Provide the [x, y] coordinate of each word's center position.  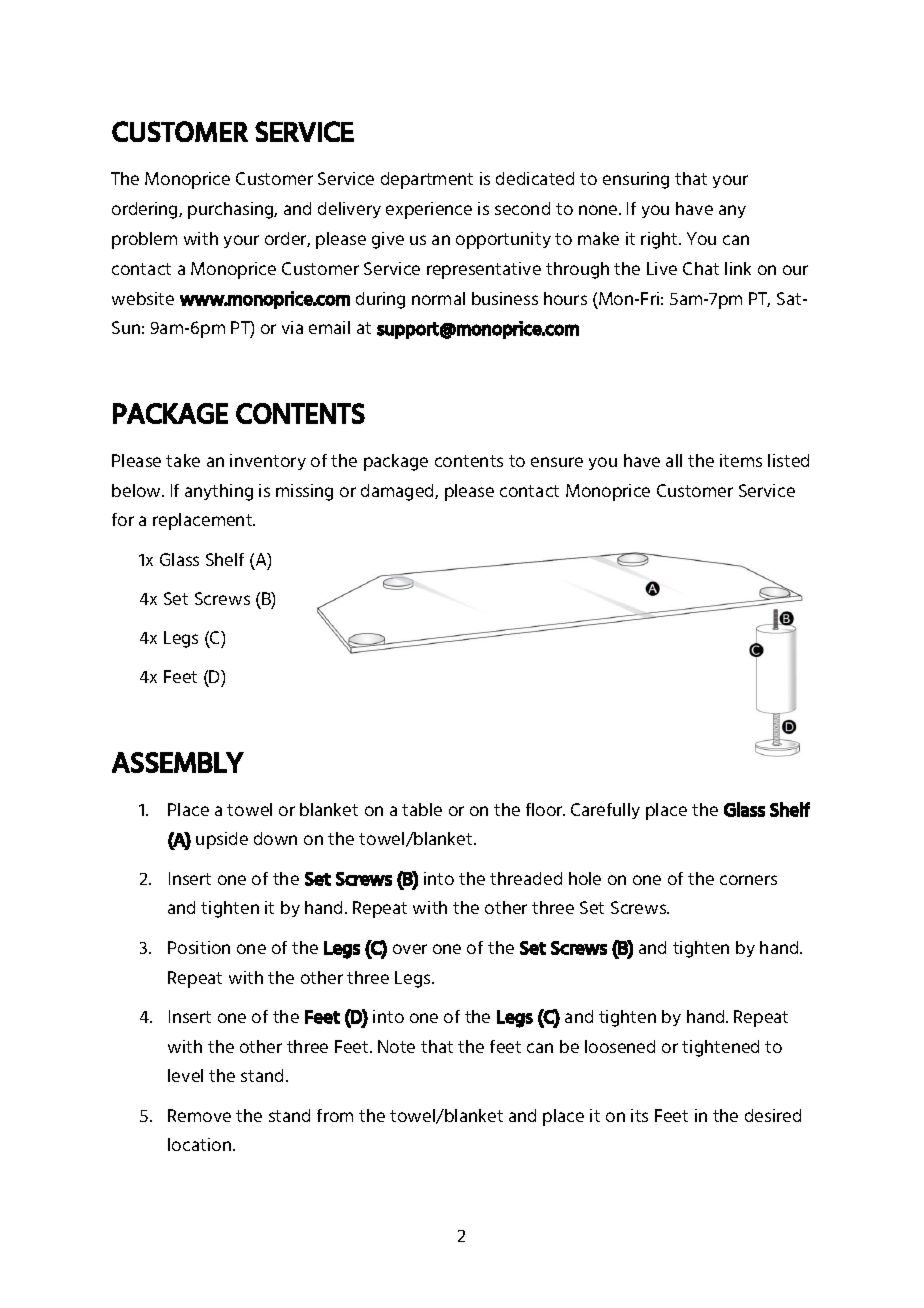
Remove [199, 1115]
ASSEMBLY [178, 762]
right [660, 240]
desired [773, 1115]
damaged [398, 492]
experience [429, 210]
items [741, 460]
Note [396, 1046]
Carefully [605, 811]
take [183, 460]
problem [144, 240]
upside [222, 840]
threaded [526, 878]
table [422, 809]
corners [748, 880]
